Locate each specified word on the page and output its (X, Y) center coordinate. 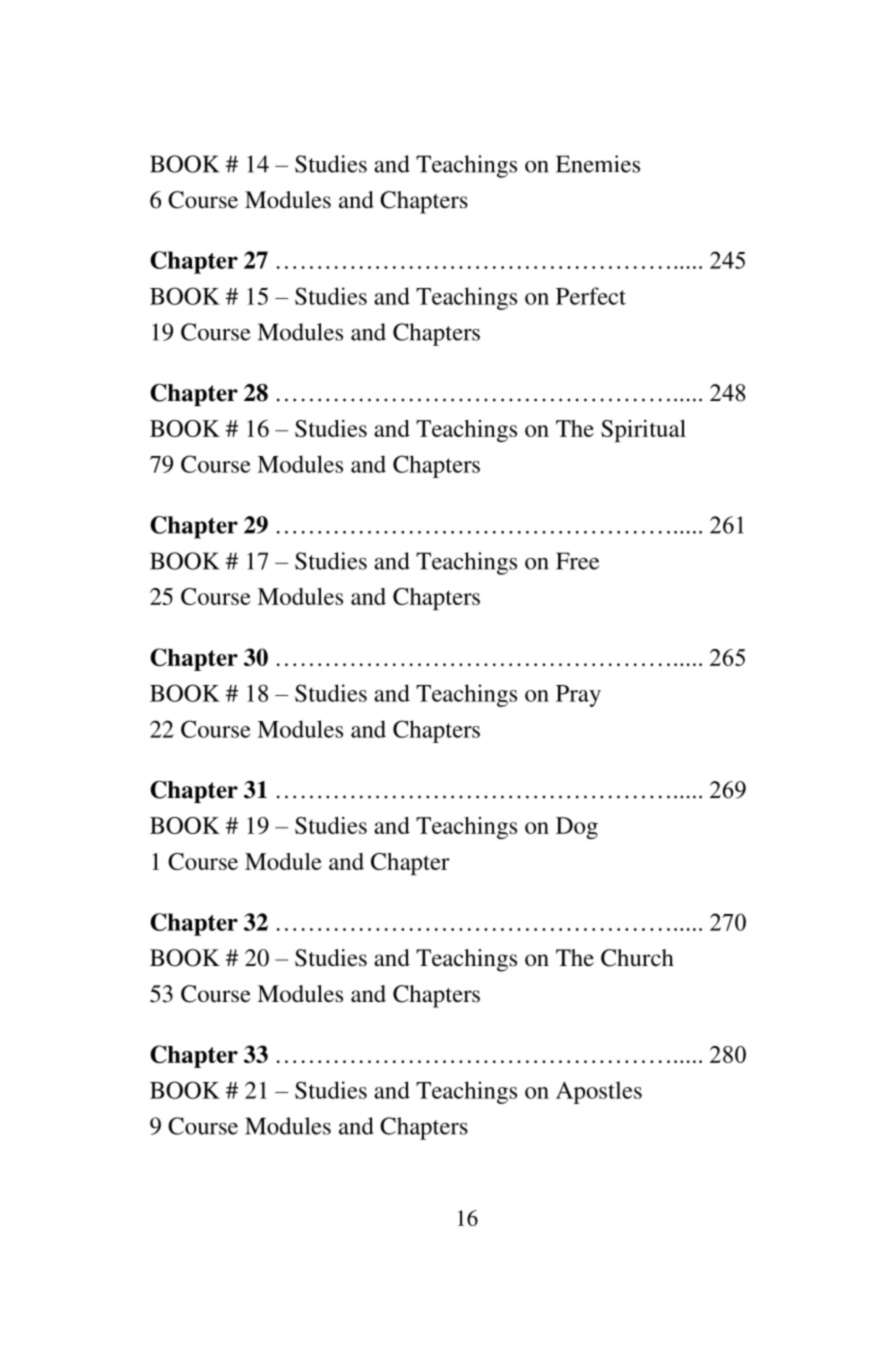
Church (637, 958)
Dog (577, 828)
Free (577, 561)
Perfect (591, 296)
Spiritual (643, 431)
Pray (578, 696)
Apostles (599, 1092)
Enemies (598, 164)
